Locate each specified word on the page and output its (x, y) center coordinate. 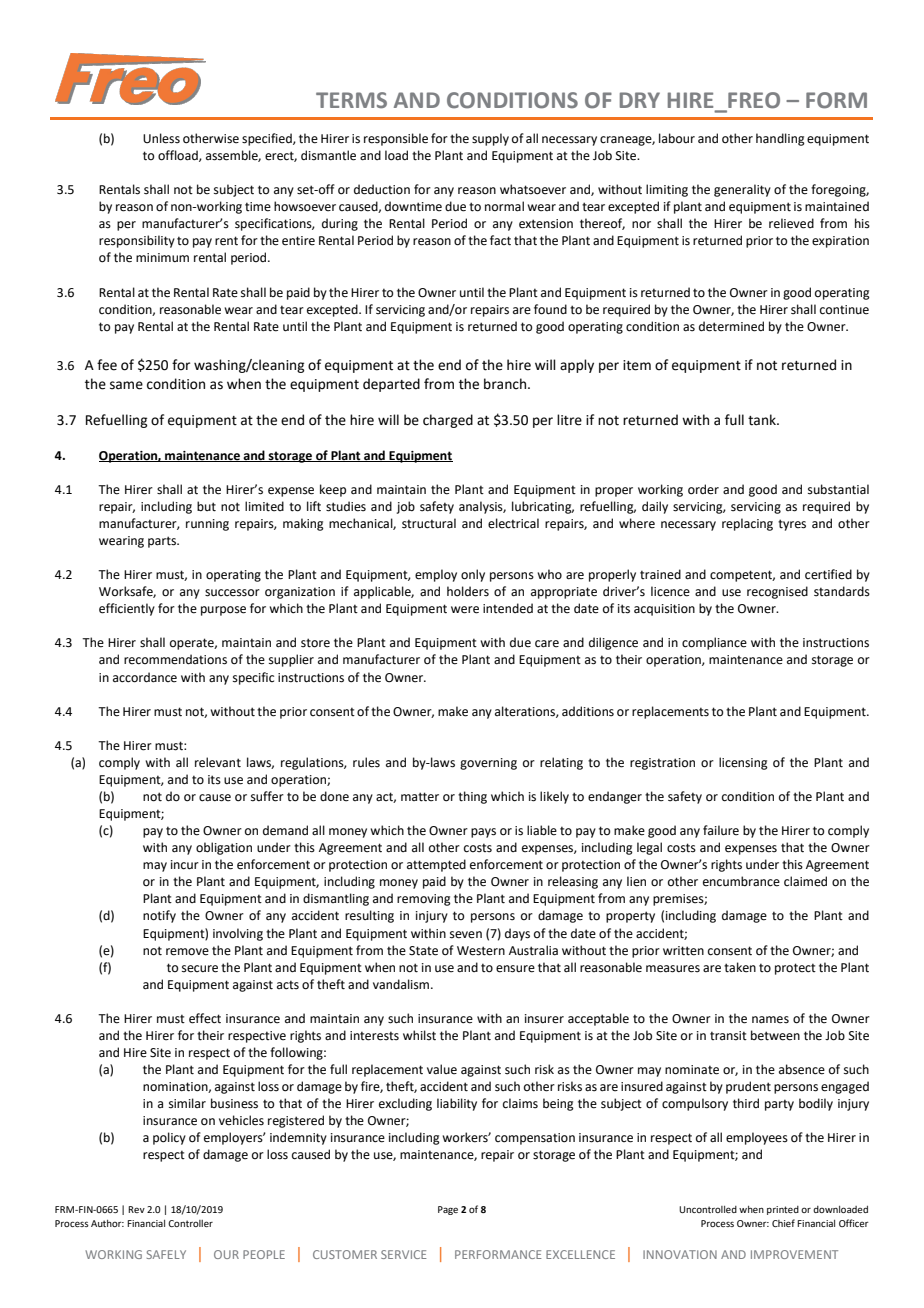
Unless (161, 138)
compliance (714, 643)
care (547, 644)
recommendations (175, 659)
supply (490, 139)
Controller (190, 1223)
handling (780, 139)
